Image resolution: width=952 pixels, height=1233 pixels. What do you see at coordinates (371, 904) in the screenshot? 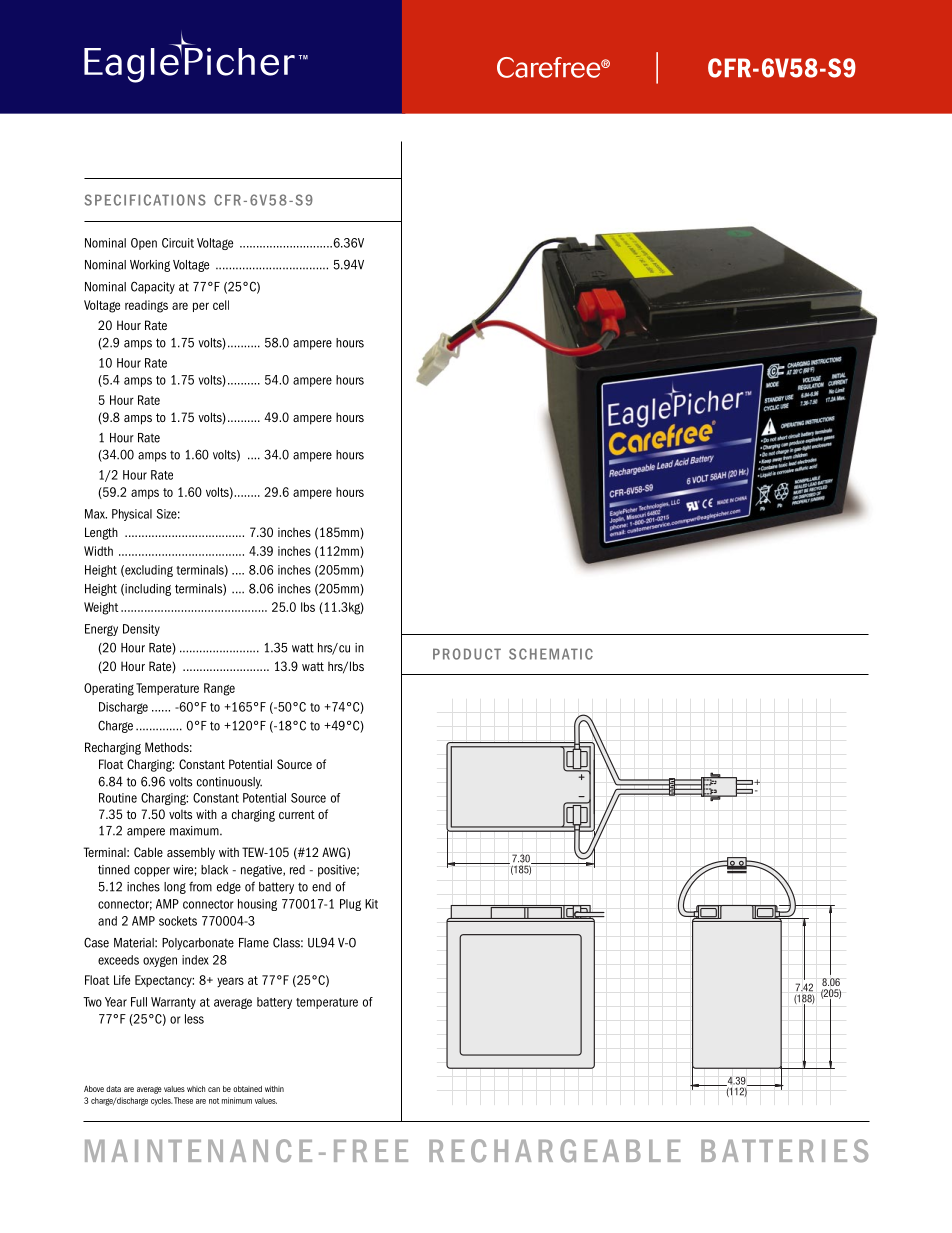
I see `Kit` at bounding box center [371, 904].
